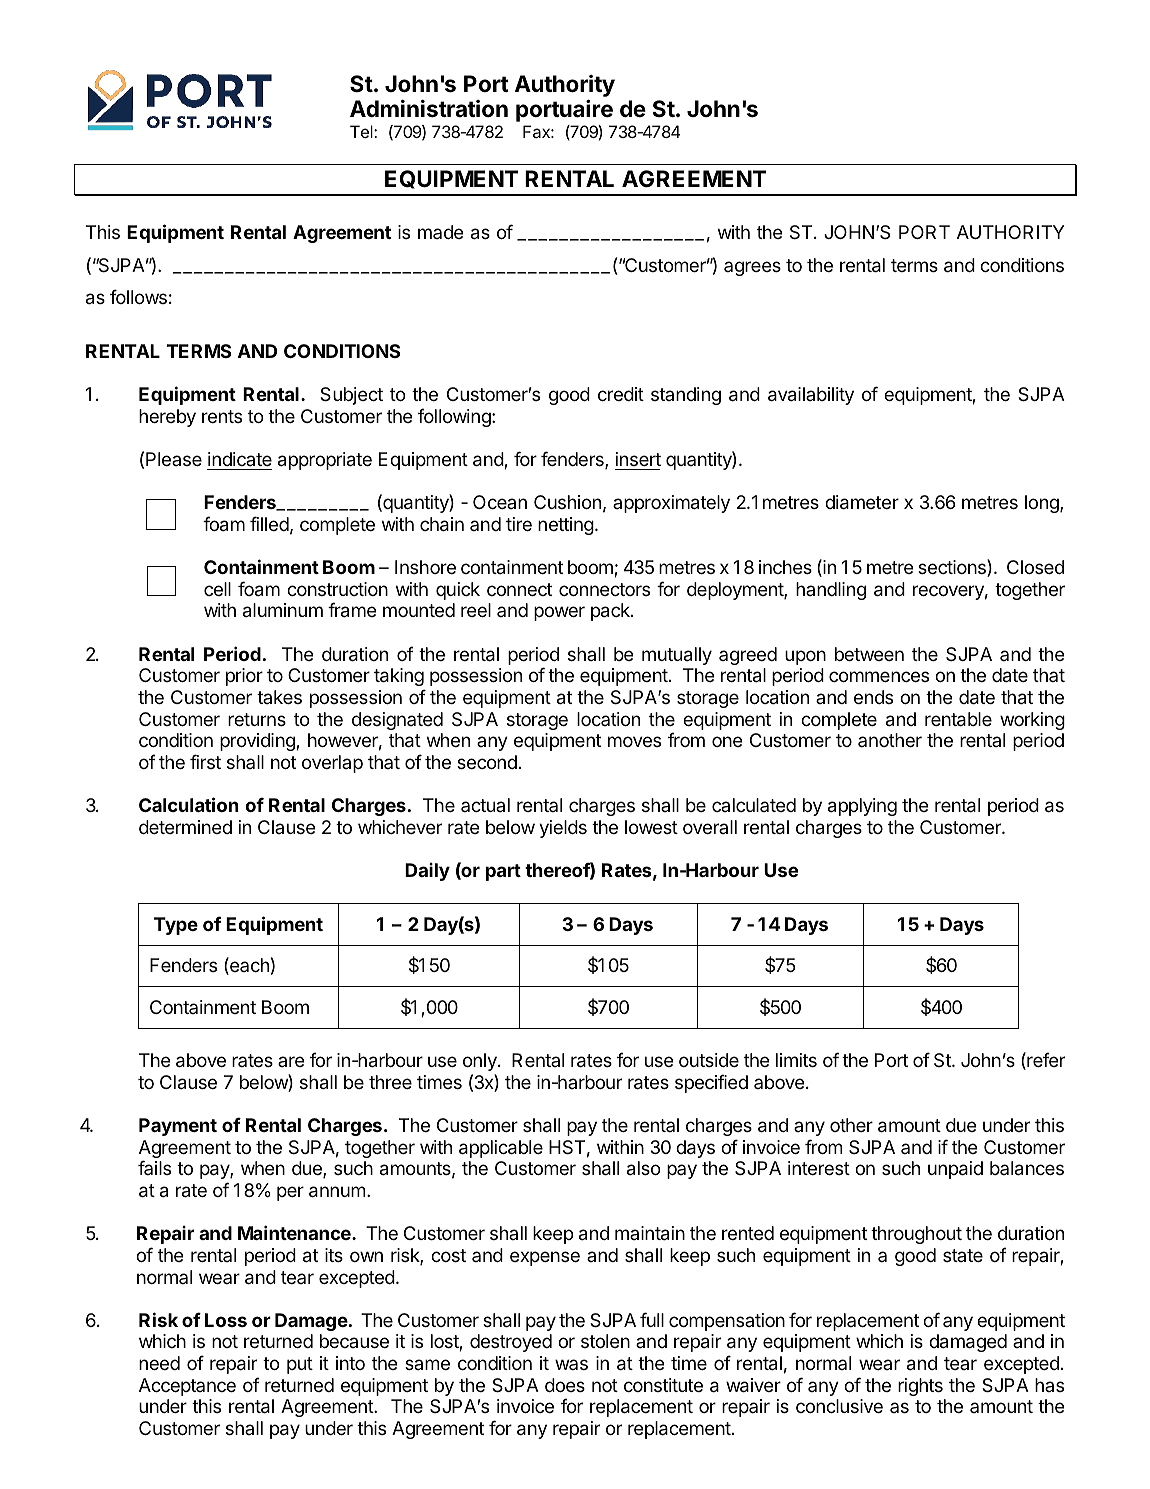 This screenshot has height=1489, width=1150. What do you see at coordinates (300, 1365) in the screenshot?
I see `put` at bounding box center [300, 1365].
